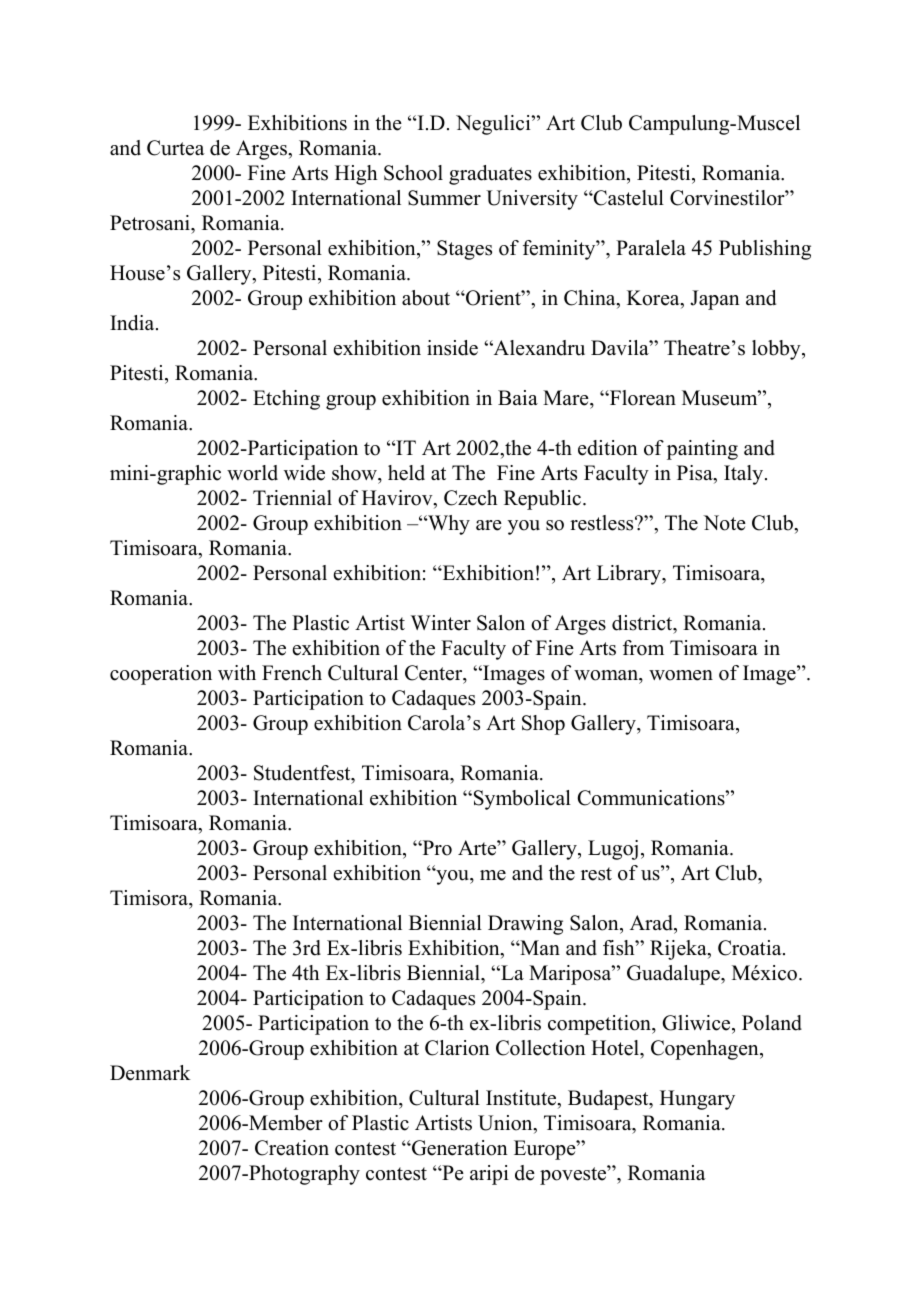 This screenshot has width=924, height=1308. What do you see at coordinates (681, 675) in the screenshot?
I see `women` at bounding box center [681, 675].
